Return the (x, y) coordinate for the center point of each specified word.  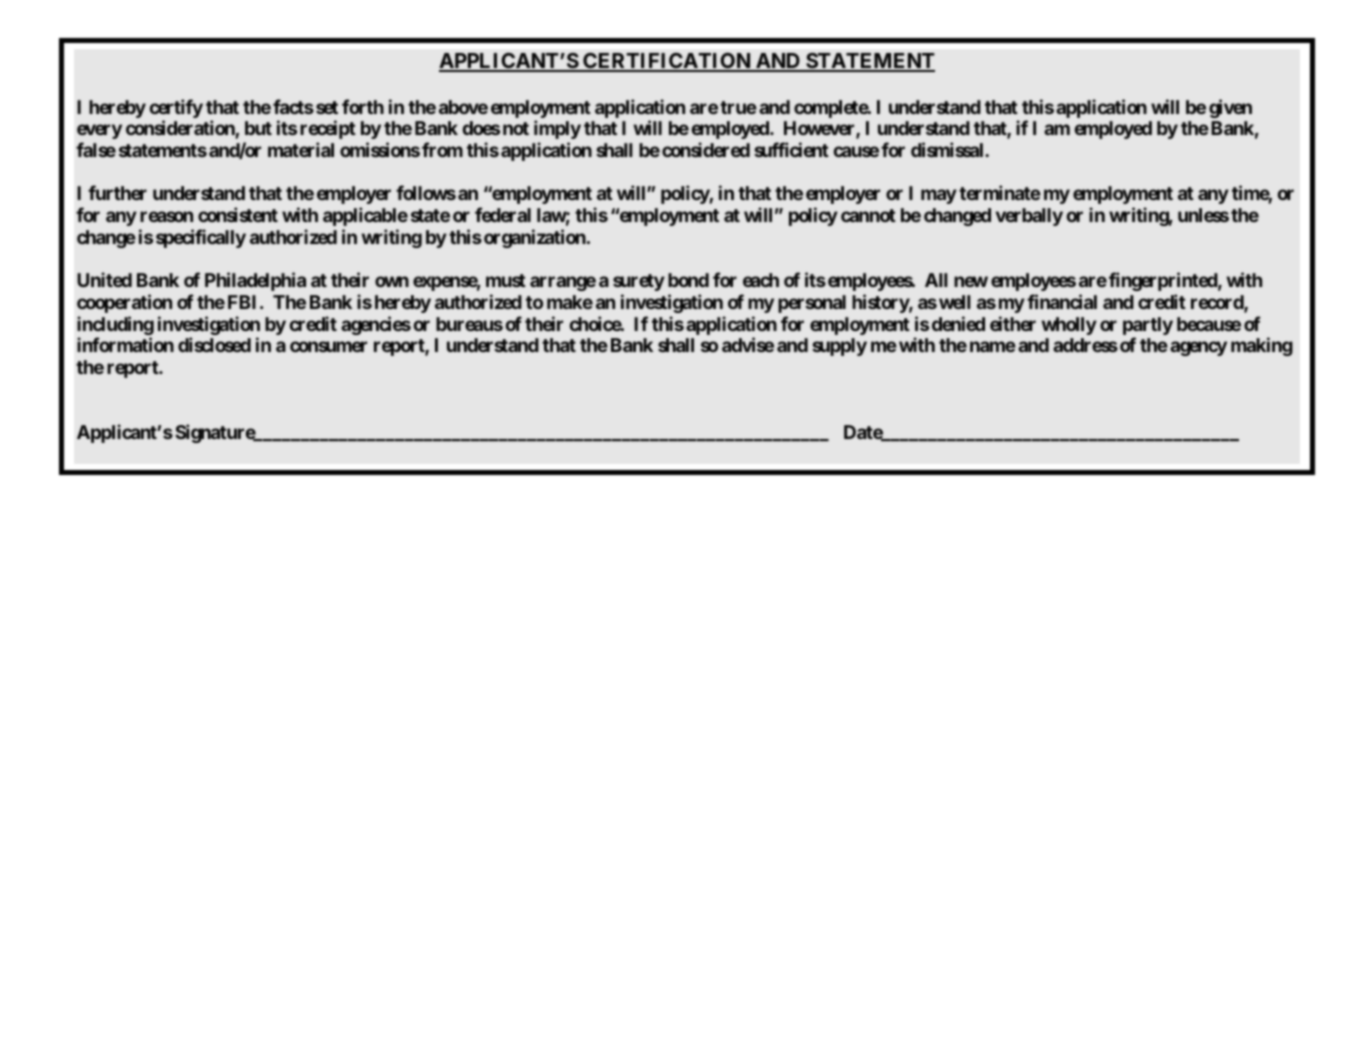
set (327, 107)
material (301, 149)
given (1230, 108)
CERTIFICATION (667, 62)
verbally (1029, 217)
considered (706, 149)
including (115, 325)
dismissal (948, 149)
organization (536, 238)
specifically (201, 238)
